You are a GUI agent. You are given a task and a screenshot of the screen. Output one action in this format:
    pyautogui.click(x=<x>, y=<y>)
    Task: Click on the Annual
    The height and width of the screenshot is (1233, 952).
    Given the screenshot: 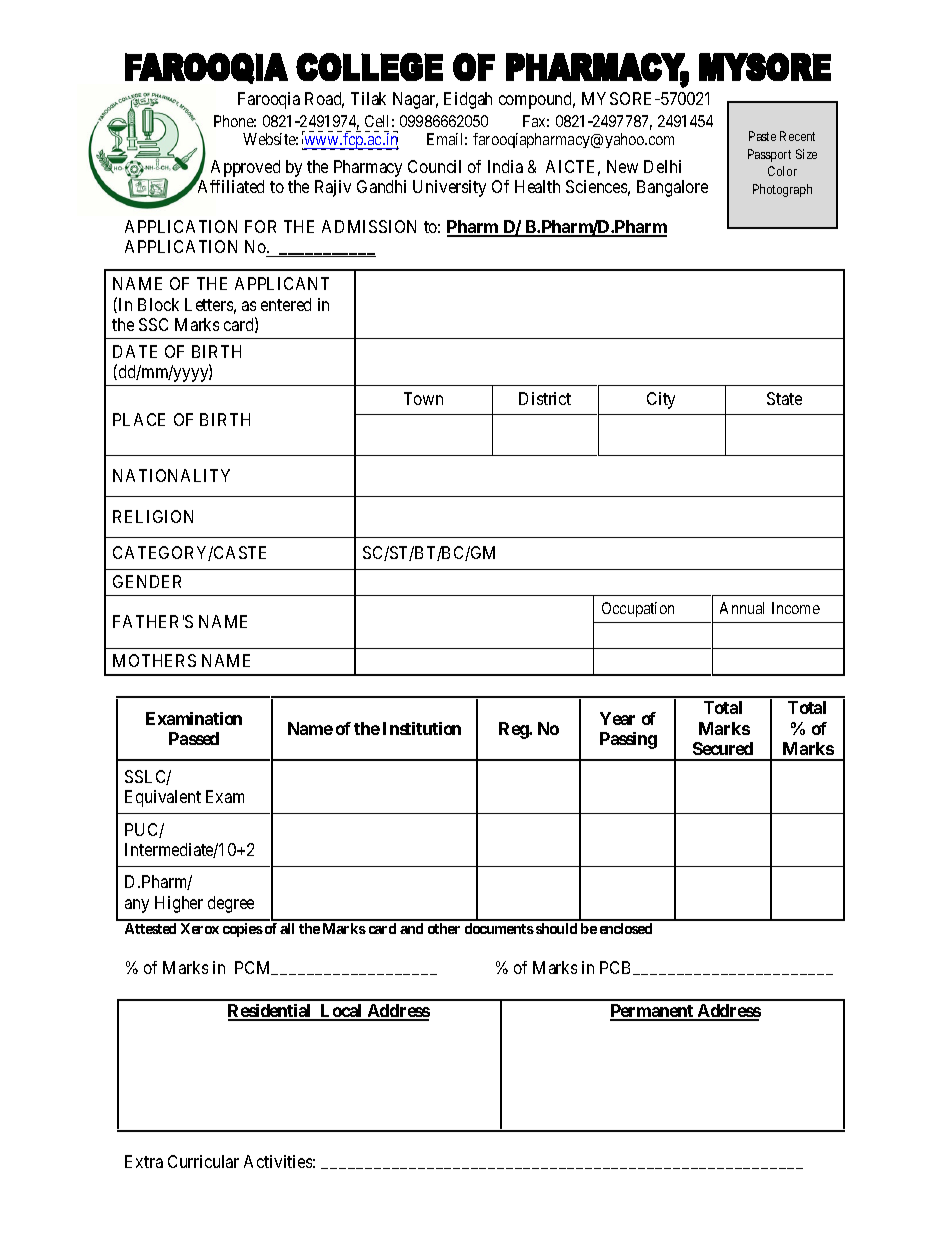 What is the action you would take?
    pyautogui.click(x=742, y=608)
